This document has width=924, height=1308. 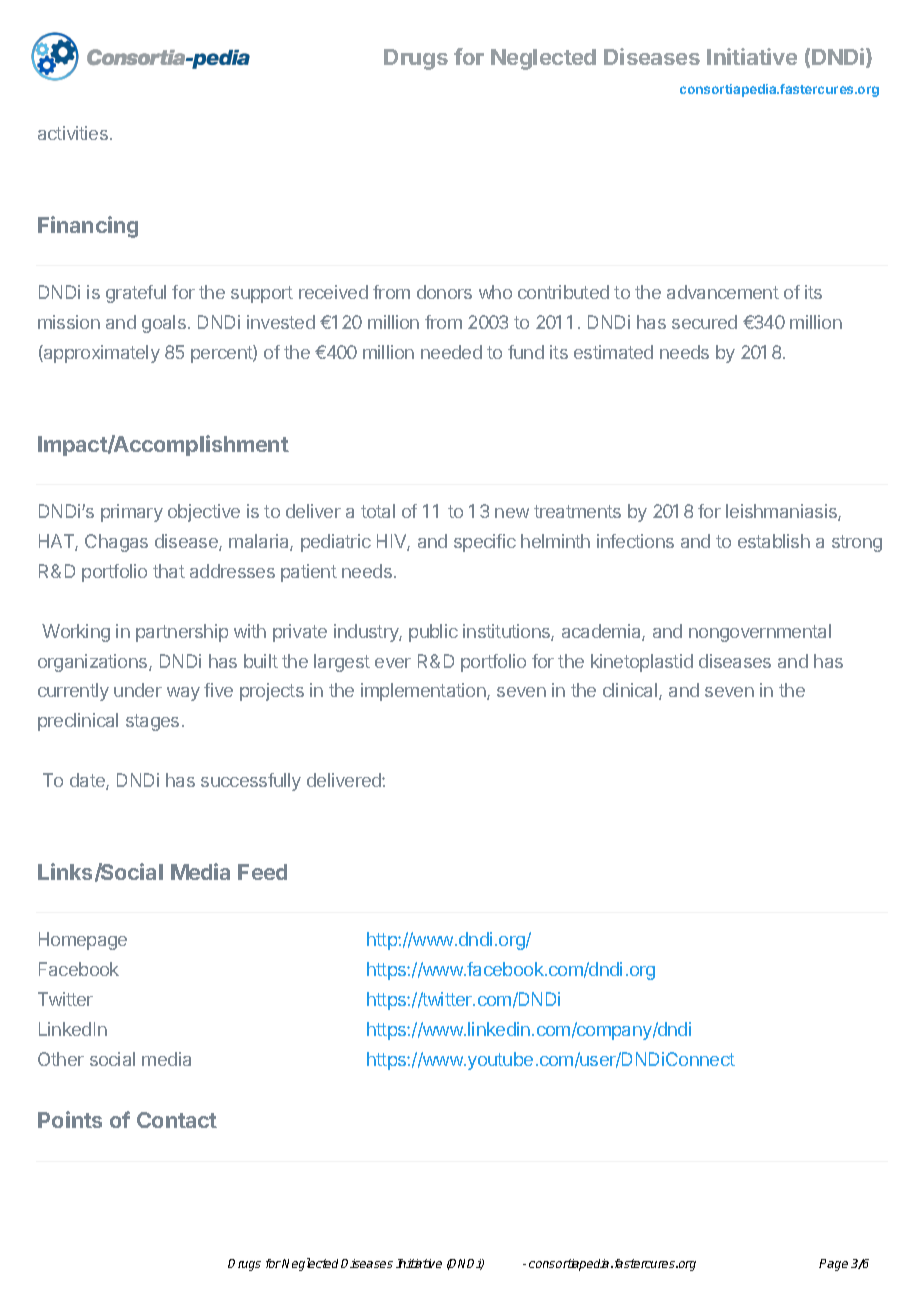 What do you see at coordinates (182, 633) in the document?
I see `partnership` at bounding box center [182, 633].
